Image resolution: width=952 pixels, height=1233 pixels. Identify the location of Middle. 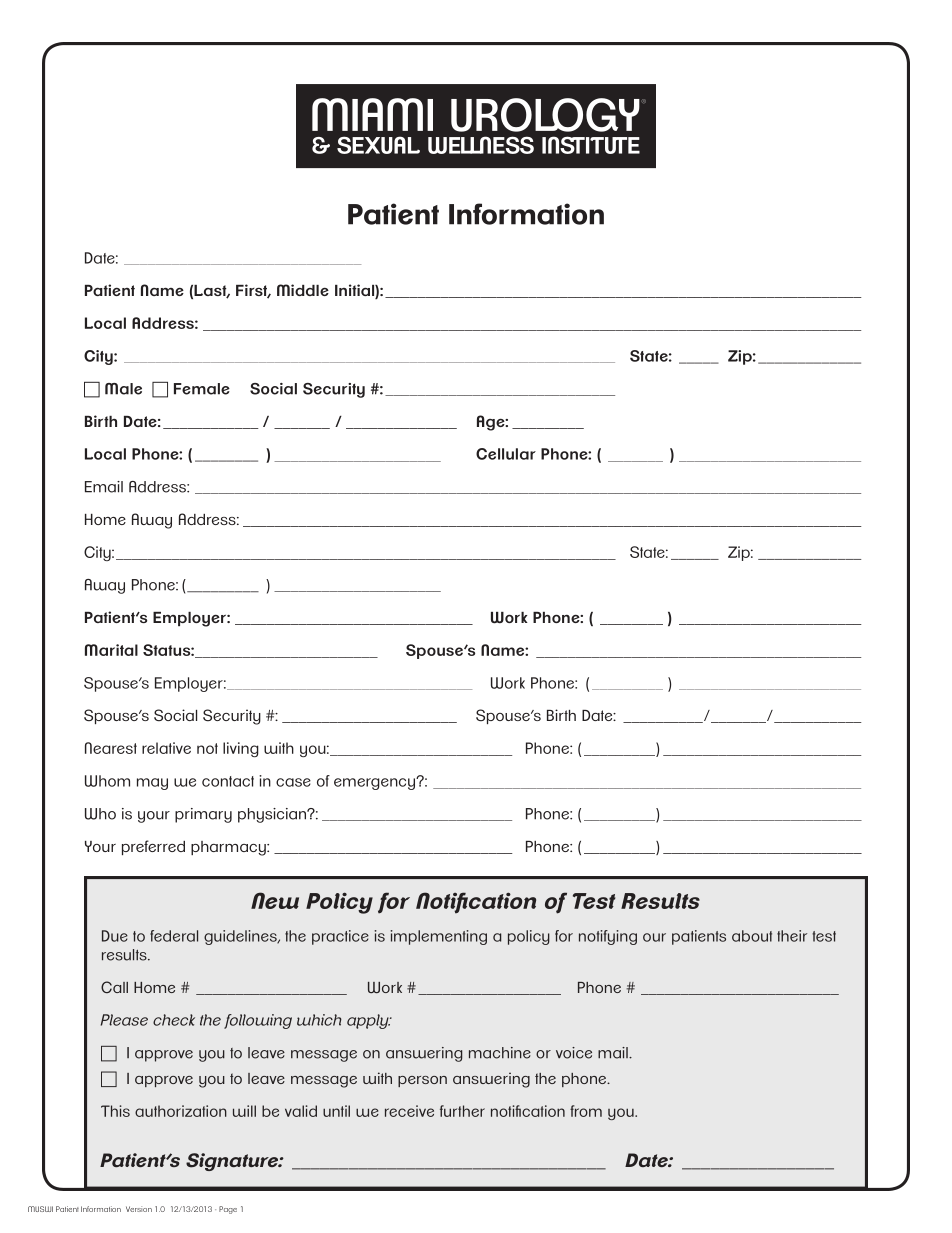
(303, 290).
